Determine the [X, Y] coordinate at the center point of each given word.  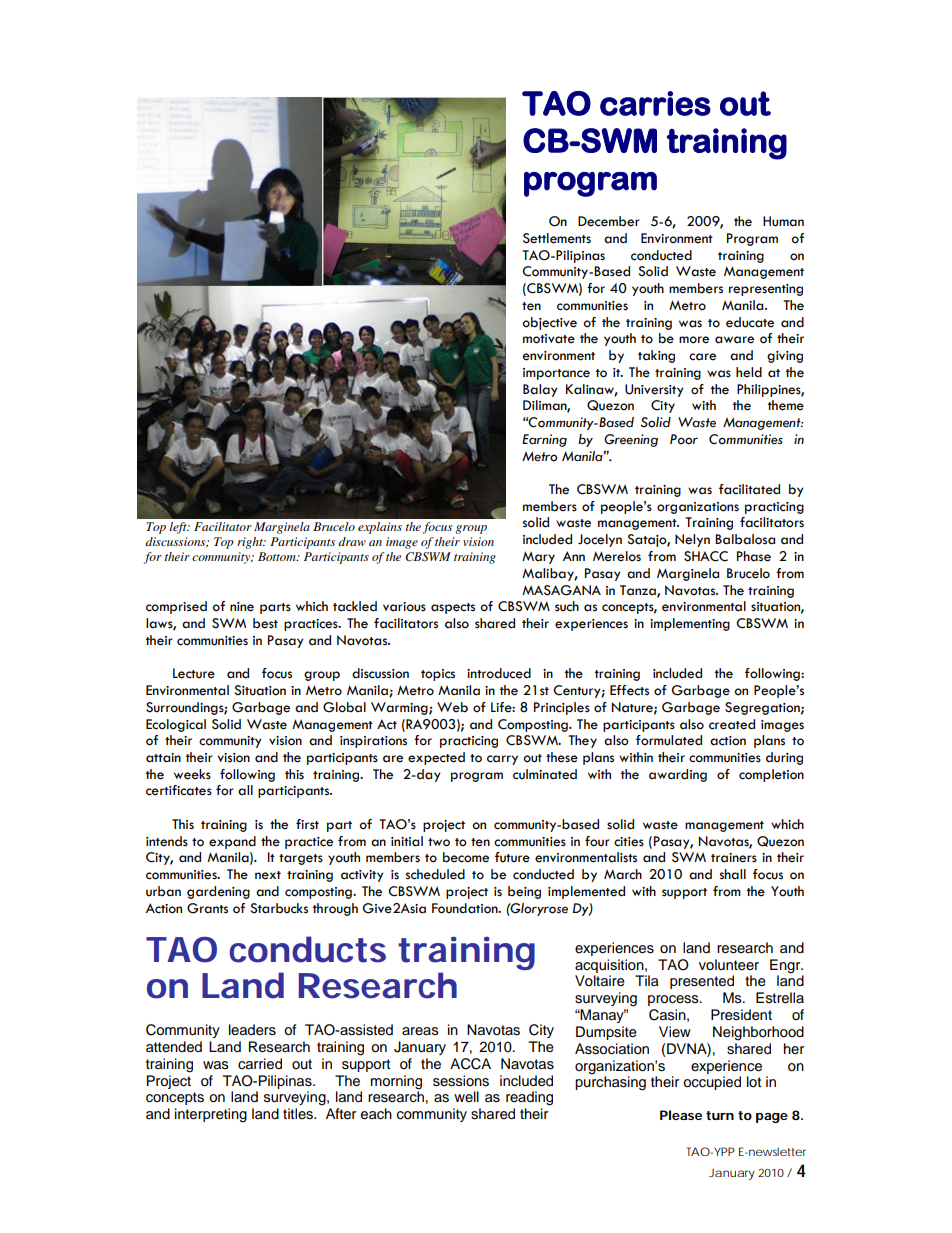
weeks [192, 774]
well [466, 1096]
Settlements [557, 238]
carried [260, 1064]
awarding [678, 775]
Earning [544, 440]
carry [502, 760]
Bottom [278, 556]
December [609, 221]
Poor [684, 439]
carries [655, 103]
